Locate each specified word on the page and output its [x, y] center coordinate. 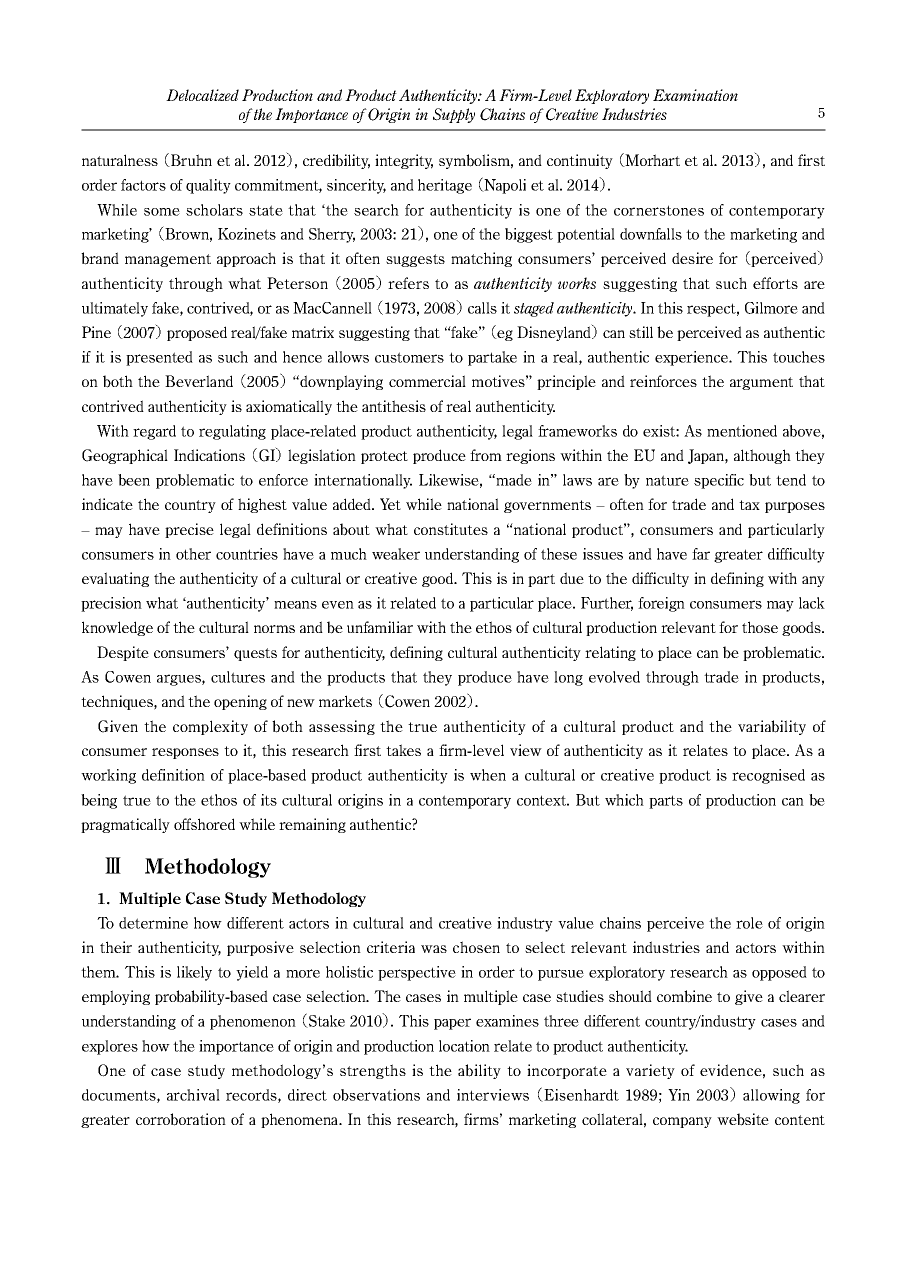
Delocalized [202, 95]
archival [193, 1095]
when [488, 775]
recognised [768, 776]
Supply [454, 115]
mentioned [742, 431]
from [486, 455]
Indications [209, 455]
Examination [695, 95]
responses [185, 753]
